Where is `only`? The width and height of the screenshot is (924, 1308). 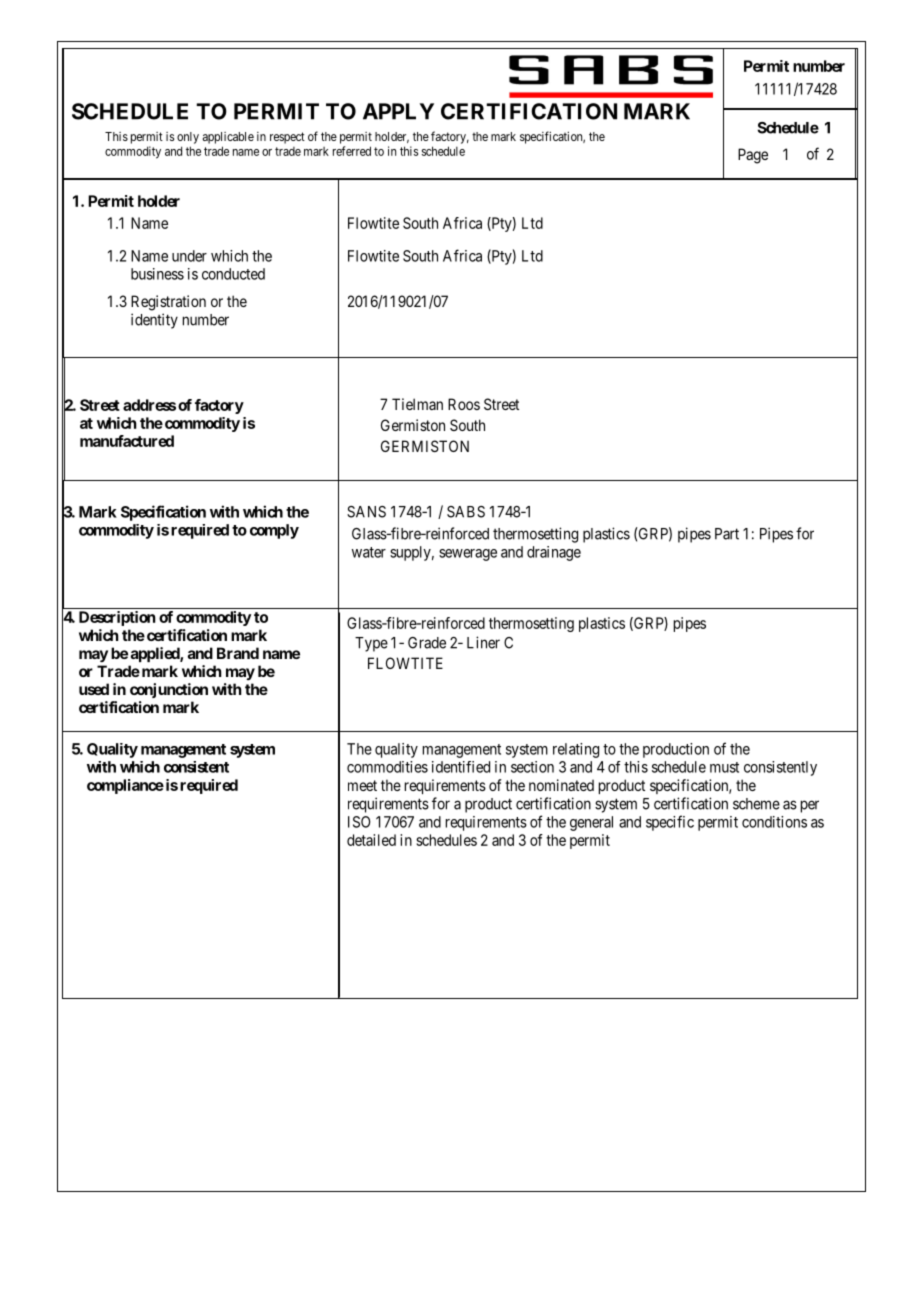
only is located at coordinates (188, 138).
